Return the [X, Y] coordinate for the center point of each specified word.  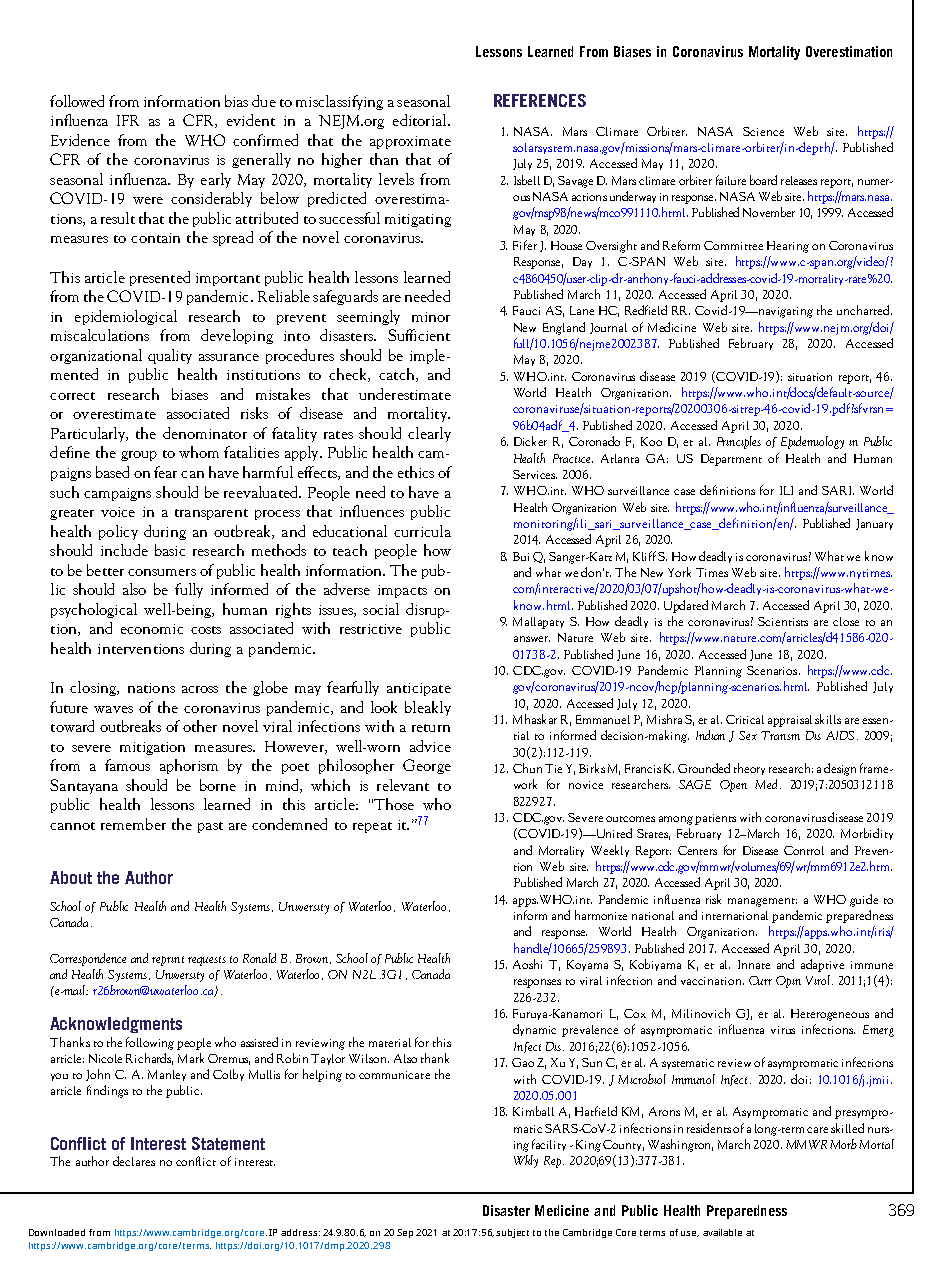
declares [134, 1161]
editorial [421, 120]
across [200, 689]
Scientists [783, 621]
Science [763, 131]
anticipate [419, 689]
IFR [128, 120]
